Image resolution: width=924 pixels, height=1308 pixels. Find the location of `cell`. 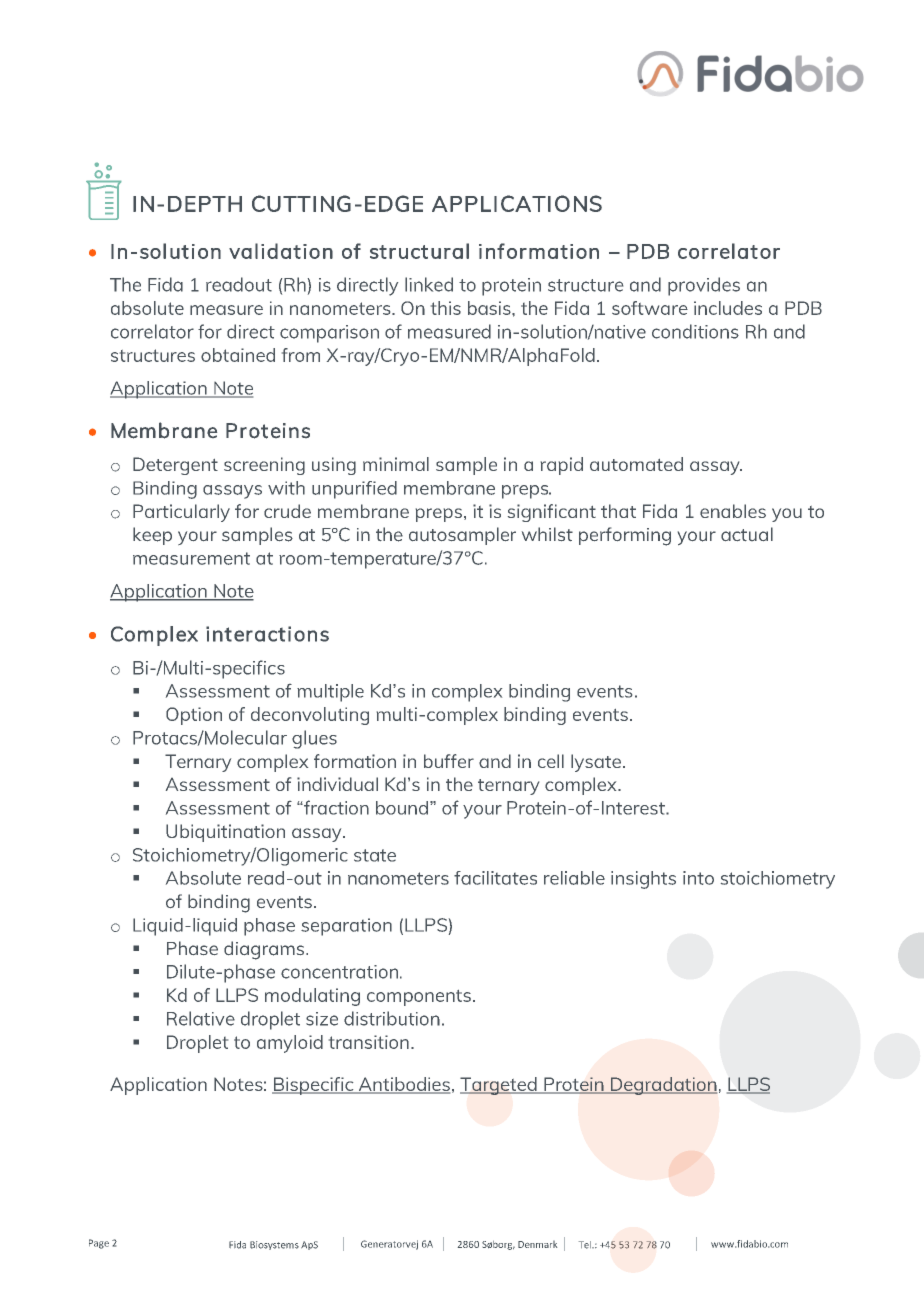

cell is located at coordinates (551, 761).
